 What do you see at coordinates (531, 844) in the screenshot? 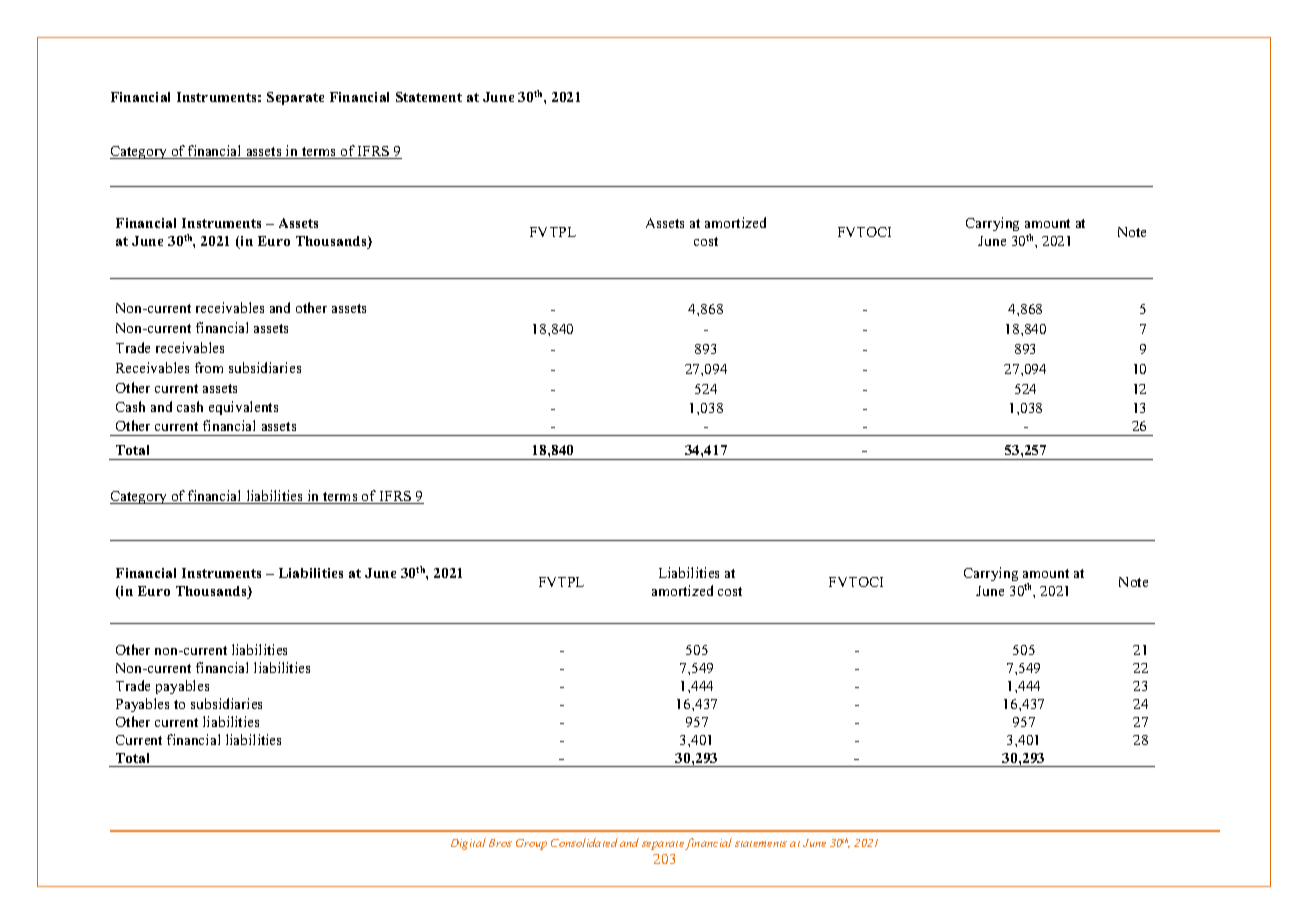
I see `Group` at bounding box center [531, 844].
